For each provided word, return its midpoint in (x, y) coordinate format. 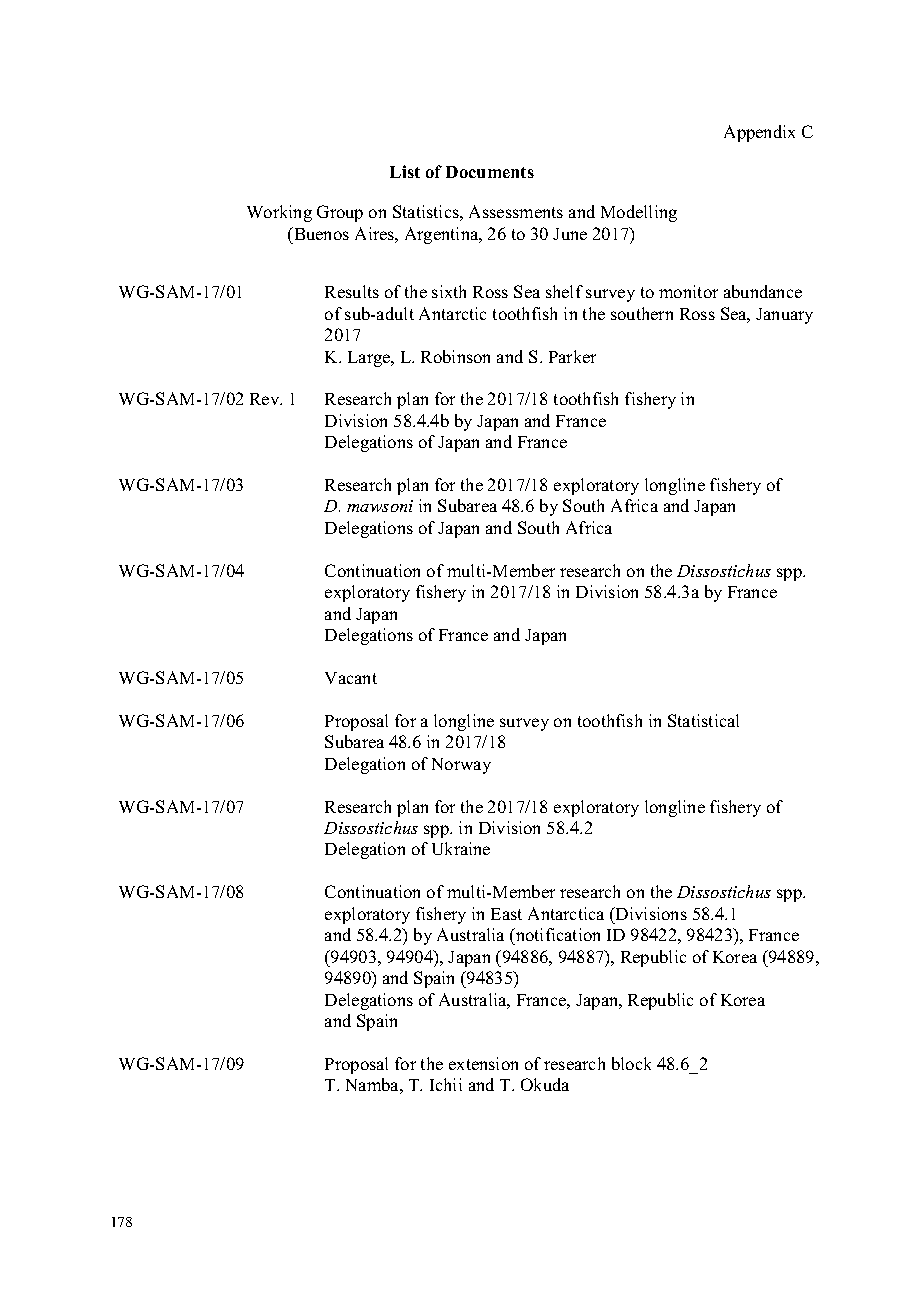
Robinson (455, 356)
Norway (461, 766)
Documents (490, 172)
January (784, 316)
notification (557, 934)
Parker (572, 356)
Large (370, 359)
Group (340, 213)
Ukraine (461, 848)
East (506, 914)
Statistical (703, 720)
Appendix (759, 133)
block (631, 1063)
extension (483, 1063)
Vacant (351, 678)
